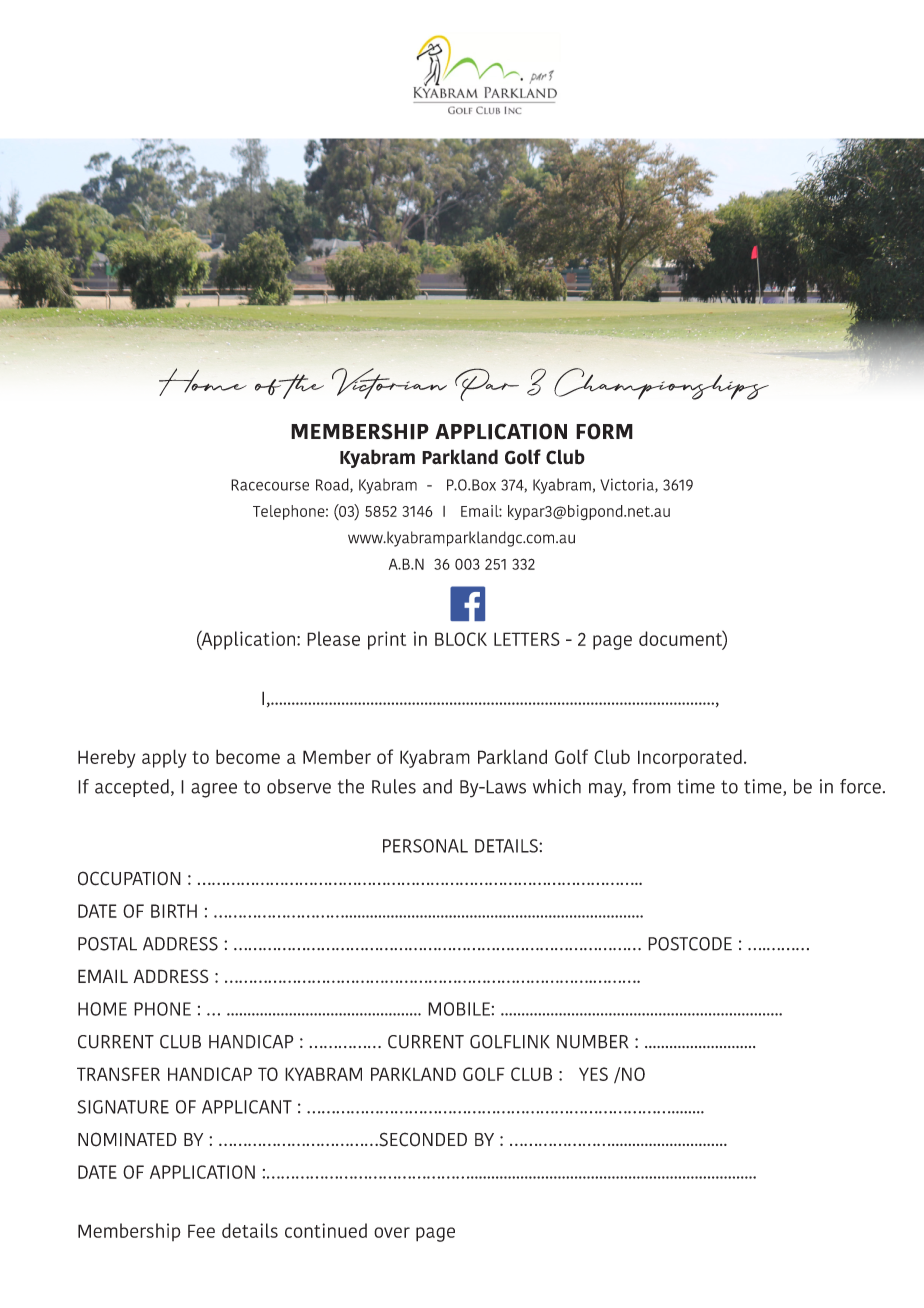 The width and height of the screenshot is (924, 1308). Describe the element at coordinates (214, 790) in the screenshot. I see `agree` at that location.
